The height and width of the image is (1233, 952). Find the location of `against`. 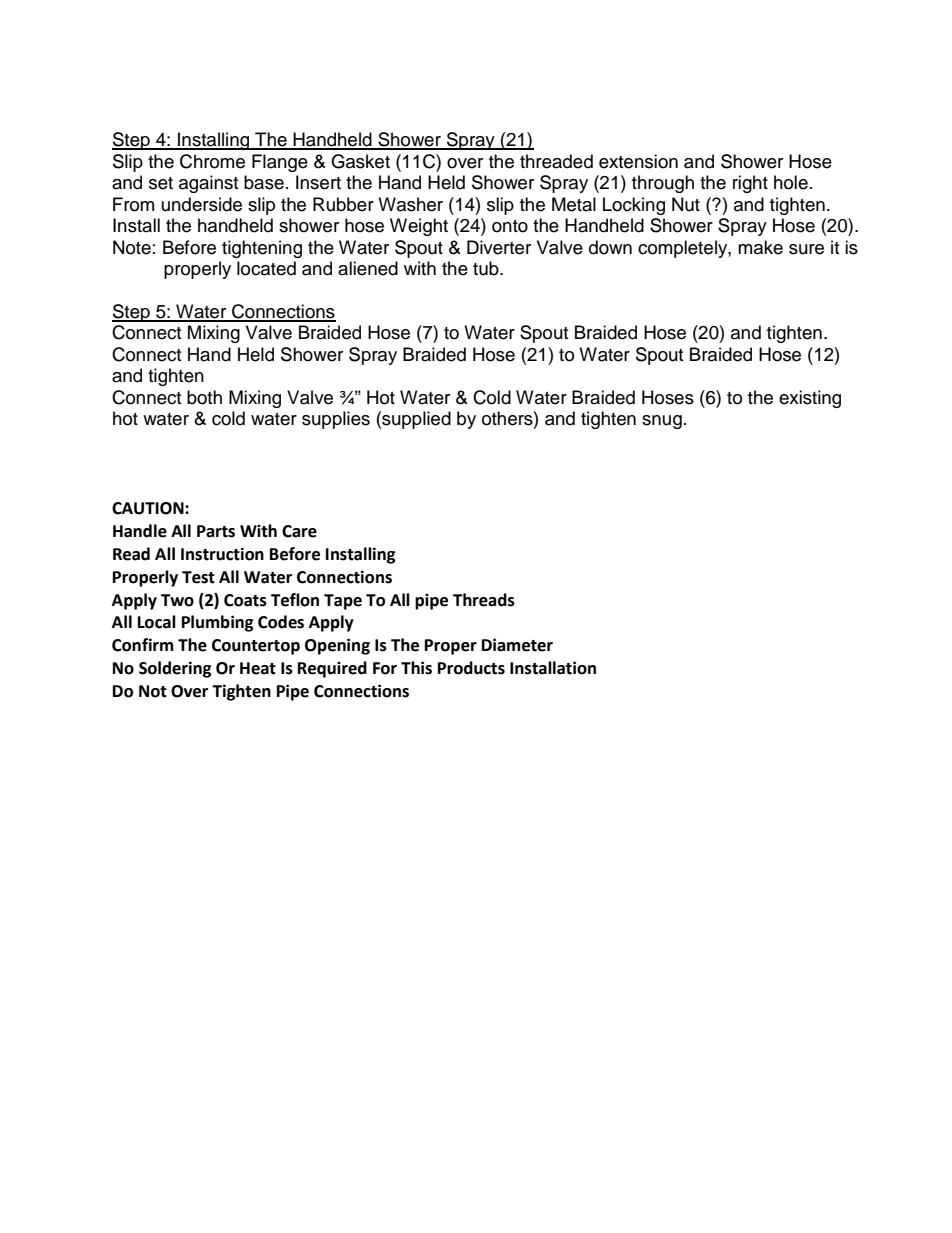

against is located at coordinates (208, 184).
